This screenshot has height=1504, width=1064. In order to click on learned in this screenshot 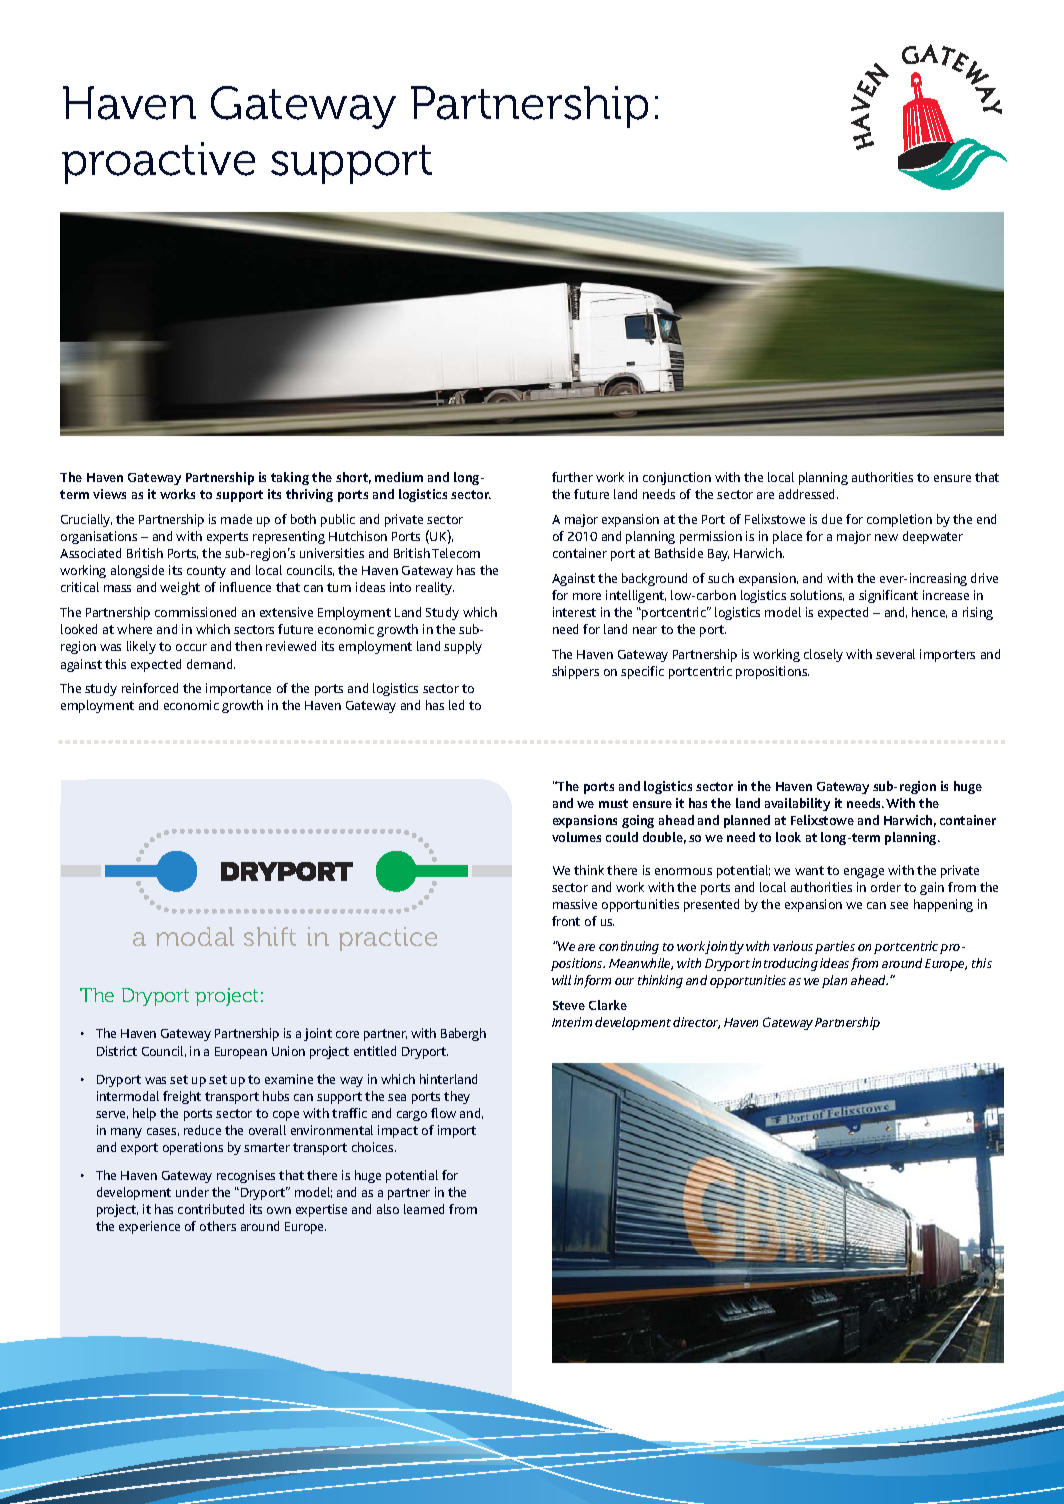, I will do `click(424, 1209)`.
